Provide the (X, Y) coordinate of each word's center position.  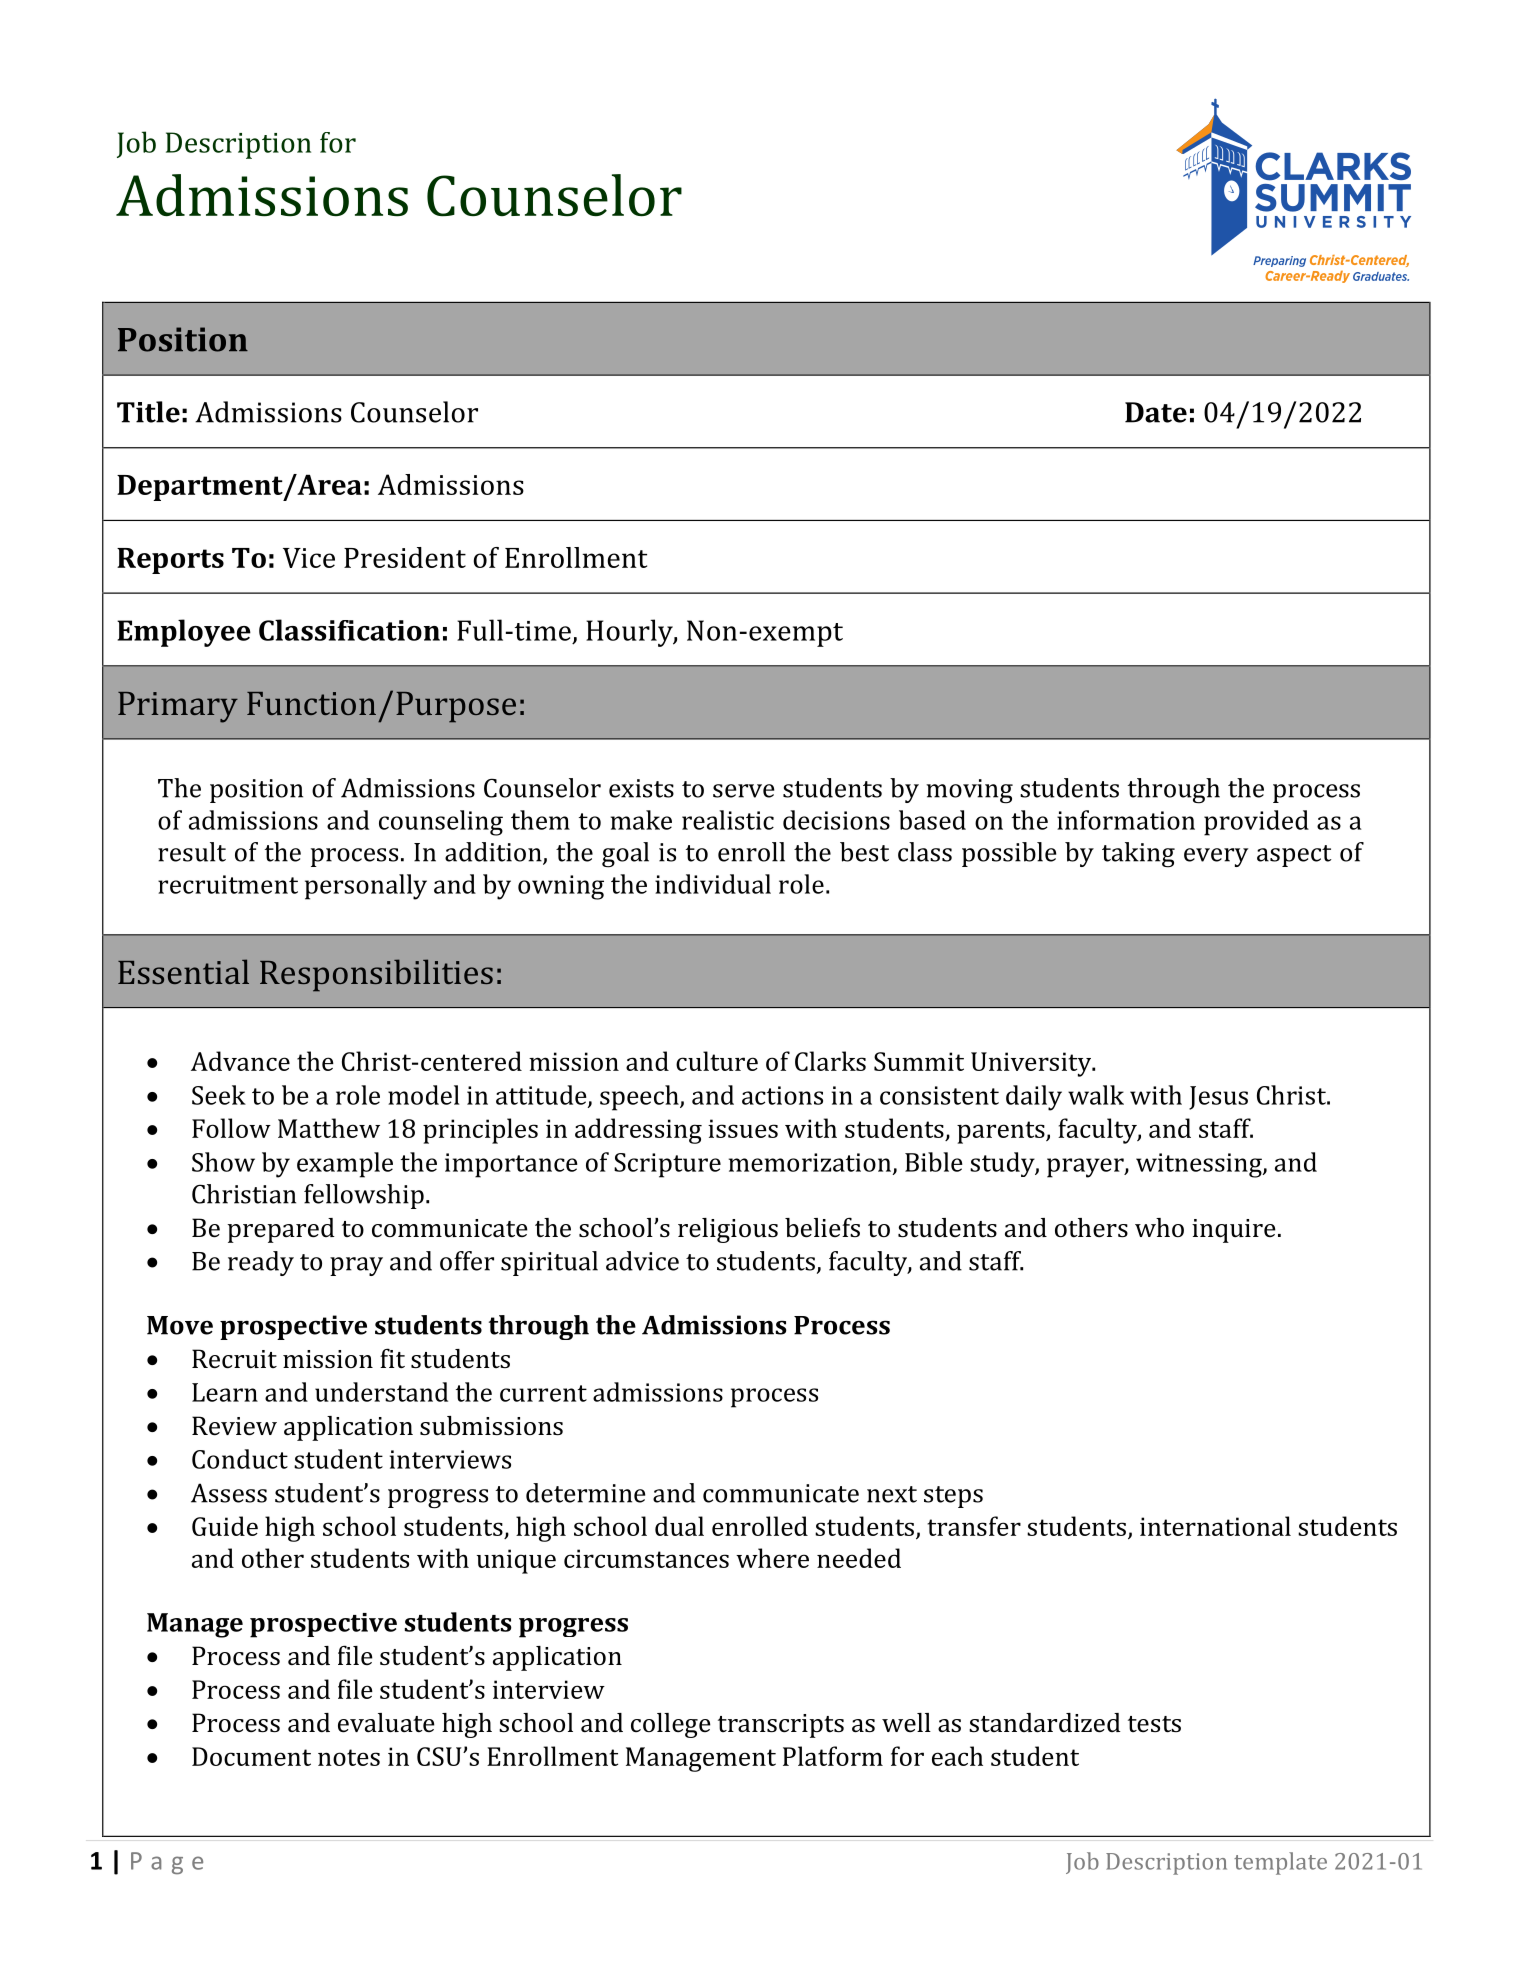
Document (251, 1756)
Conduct (240, 1459)
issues (743, 1128)
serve (743, 791)
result (192, 852)
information (1126, 820)
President (405, 557)
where (772, 1558)
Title (148, 412)
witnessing (1200, 1165)
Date (1156, 412)
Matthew (329, 1128)
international (1215, 1526)
